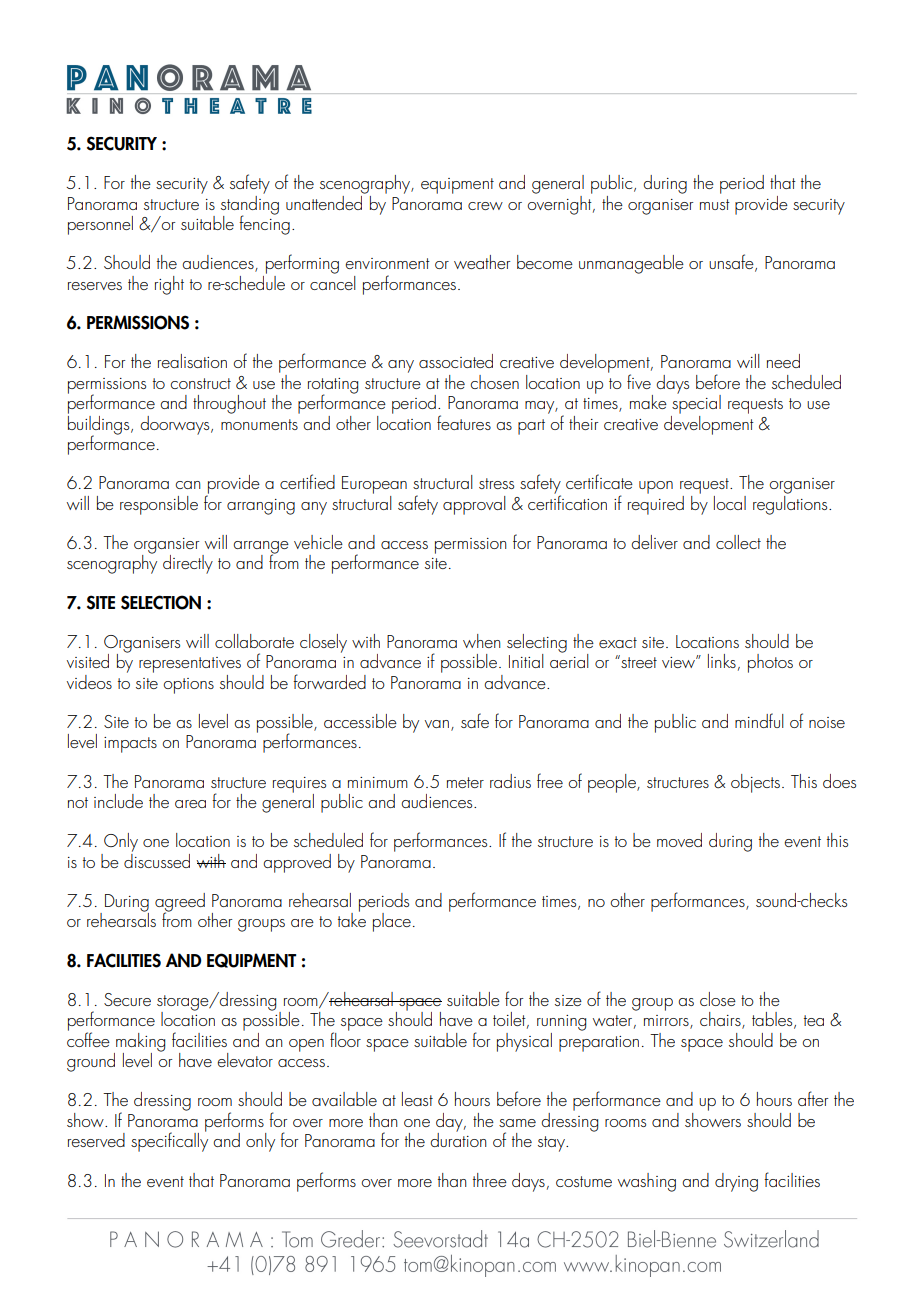  I want to click on drying, so click(736, 1182).
